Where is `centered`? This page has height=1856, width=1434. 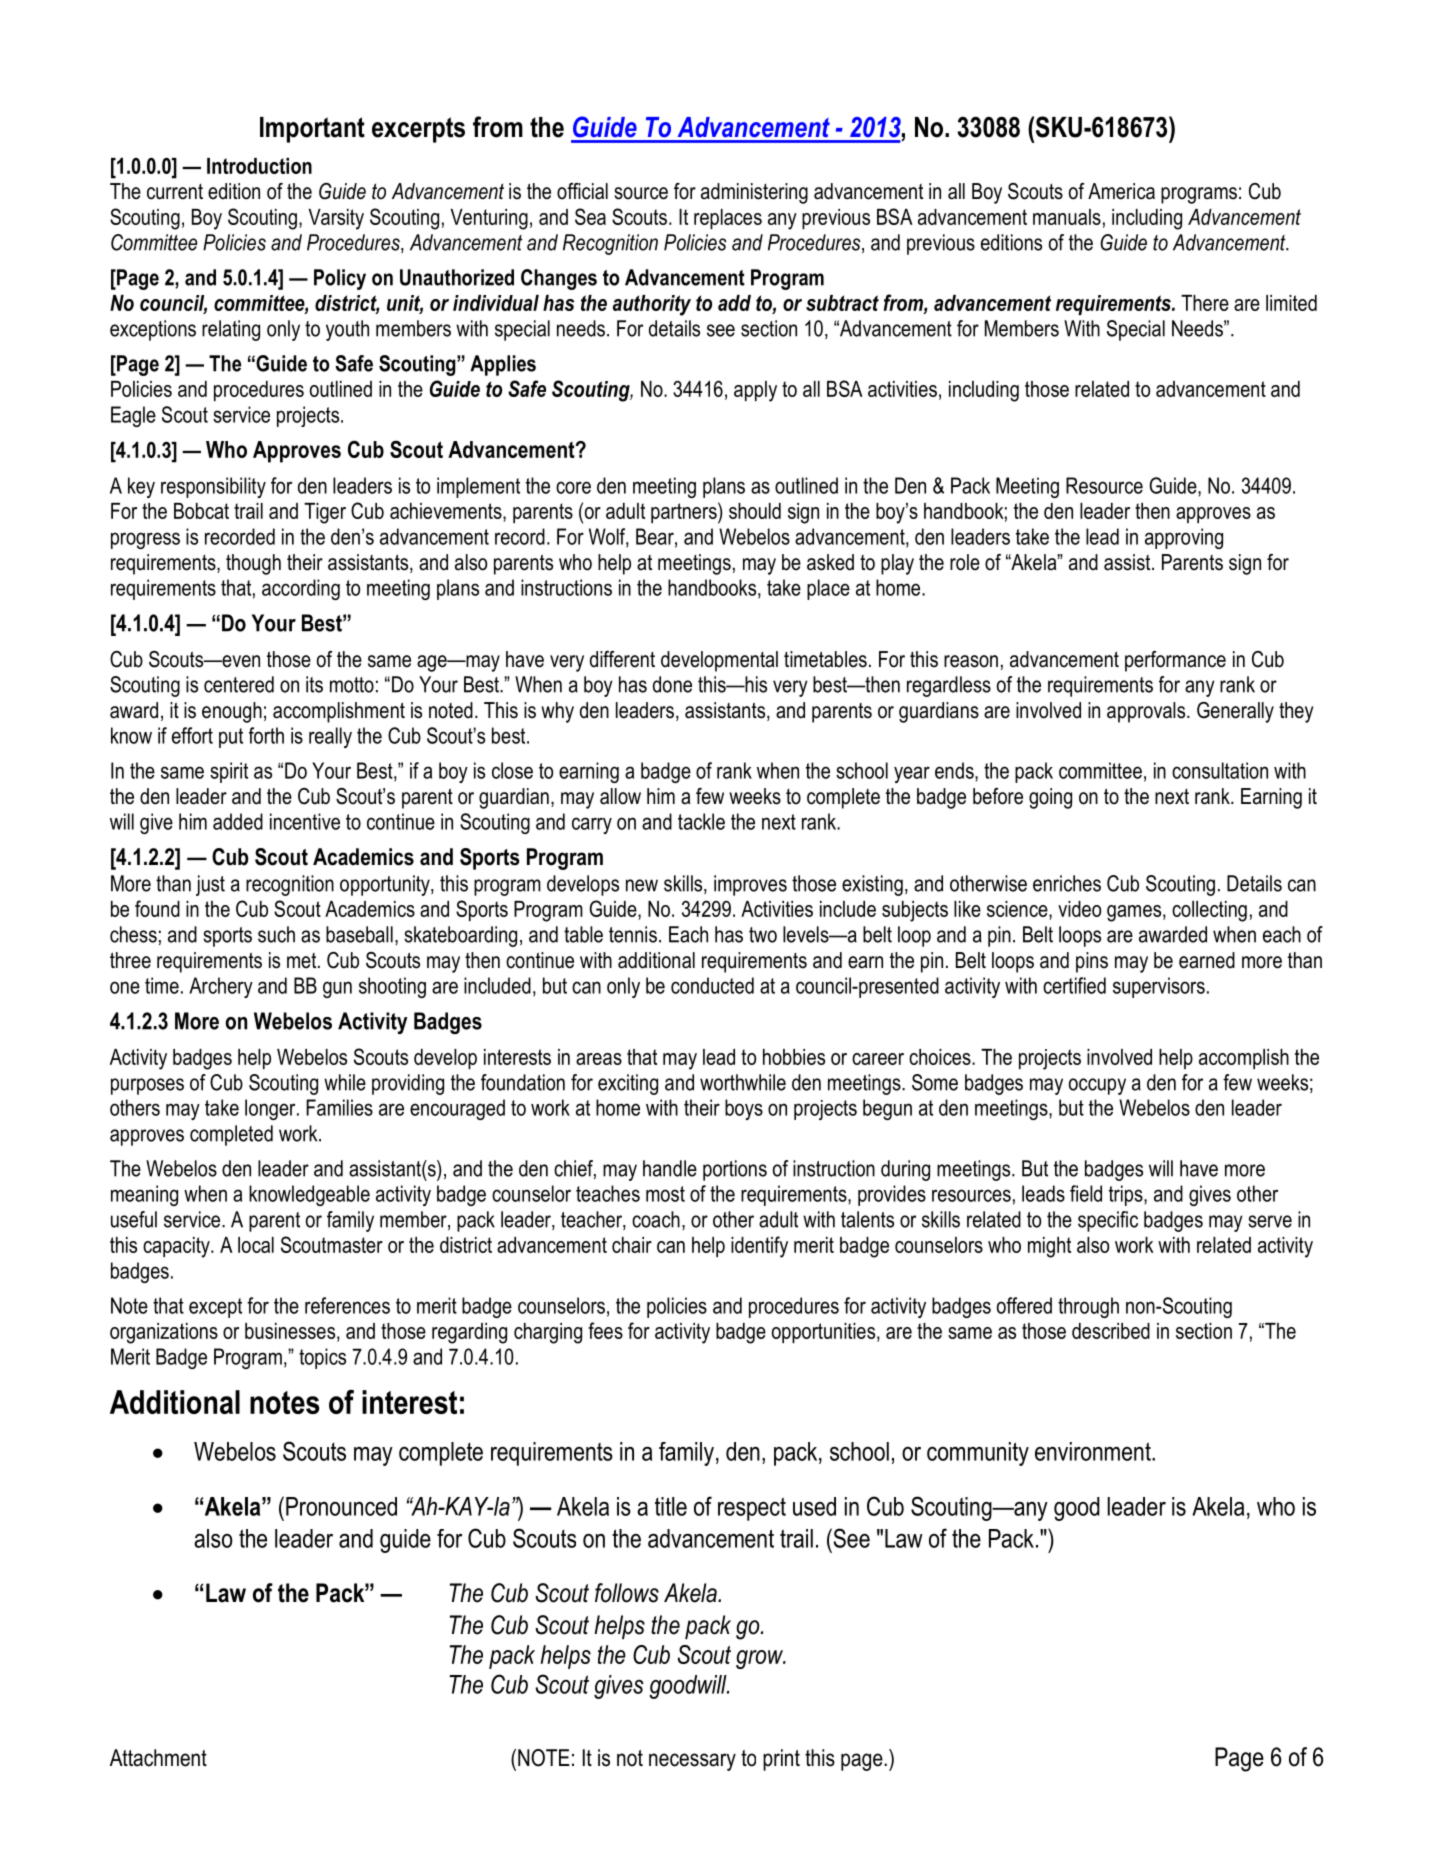 centered is located at coordinates (239, 684).
